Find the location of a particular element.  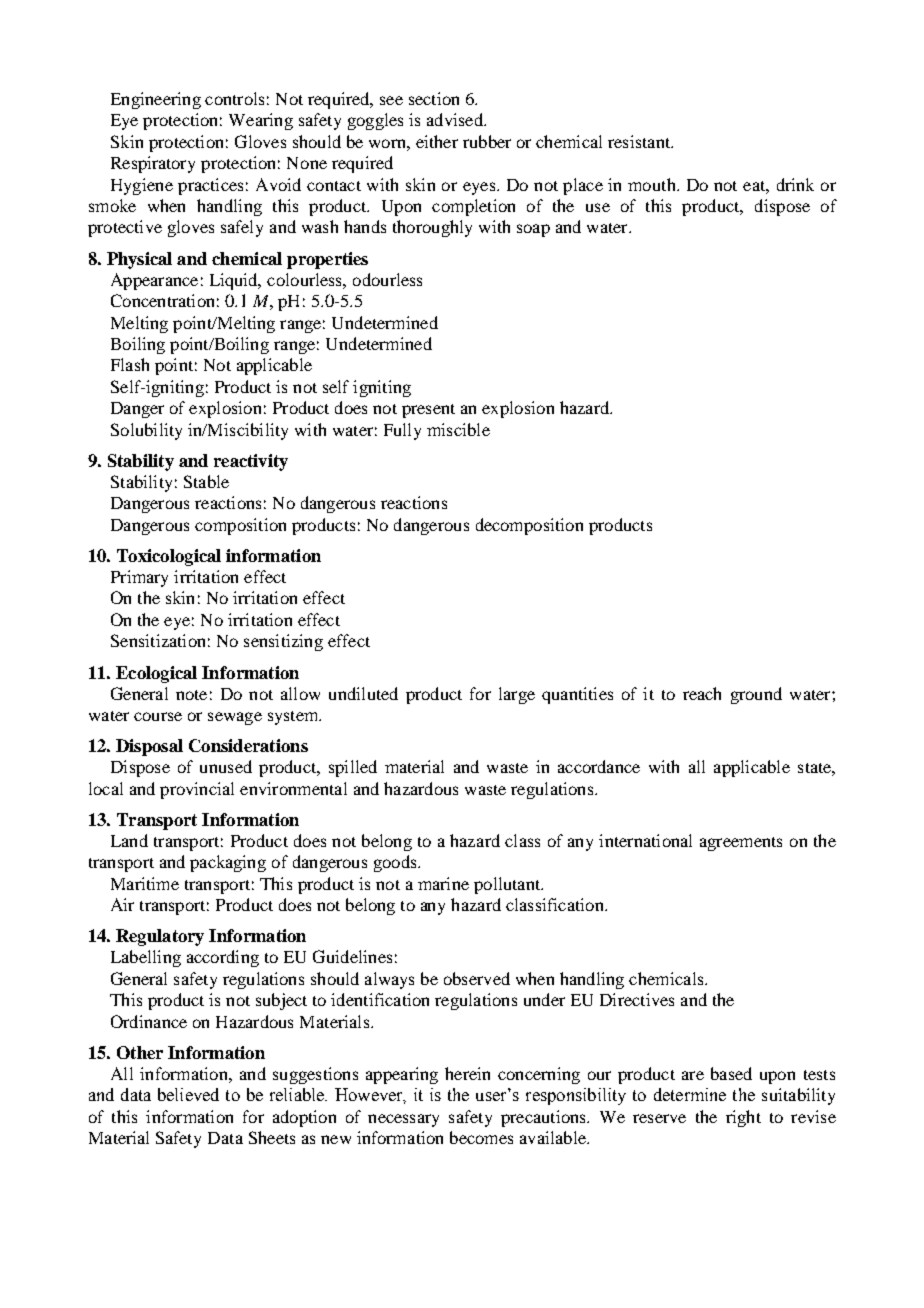

Engineering is located at coordinates (156, 100).
